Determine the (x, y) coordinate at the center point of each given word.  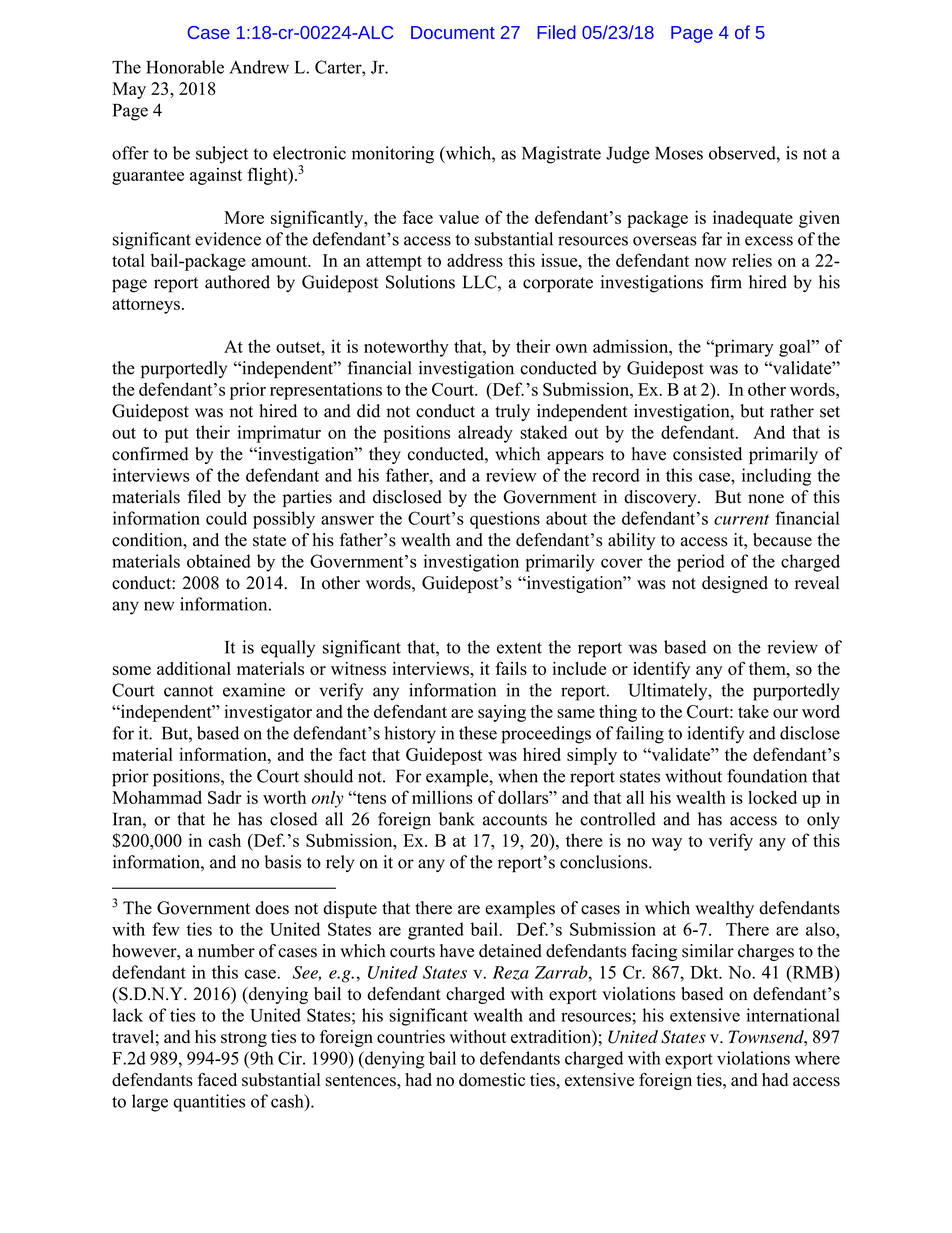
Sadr (225, 797)
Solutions (420, 282)
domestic (492, 1080)
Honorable (185, 67)
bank (457, 819)
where (817, 1058)
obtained (219, 561)
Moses (679, 153)
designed (735, 584)
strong (244, 1039)
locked (772, 797)
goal (796, 348)
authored (237, 282)
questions (505, 520)
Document (453, 32)
